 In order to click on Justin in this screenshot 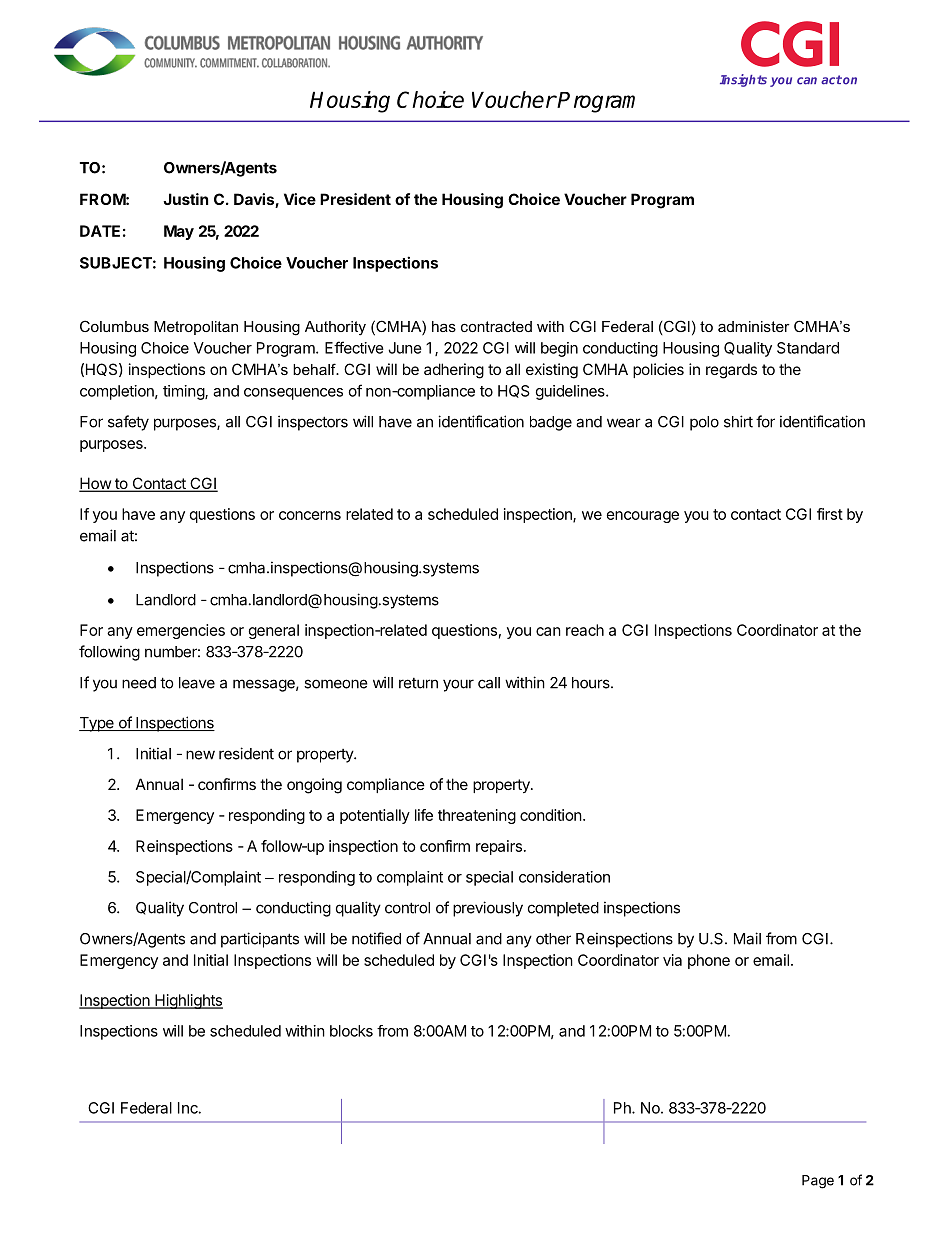, I will do `click(185, 199)`.
